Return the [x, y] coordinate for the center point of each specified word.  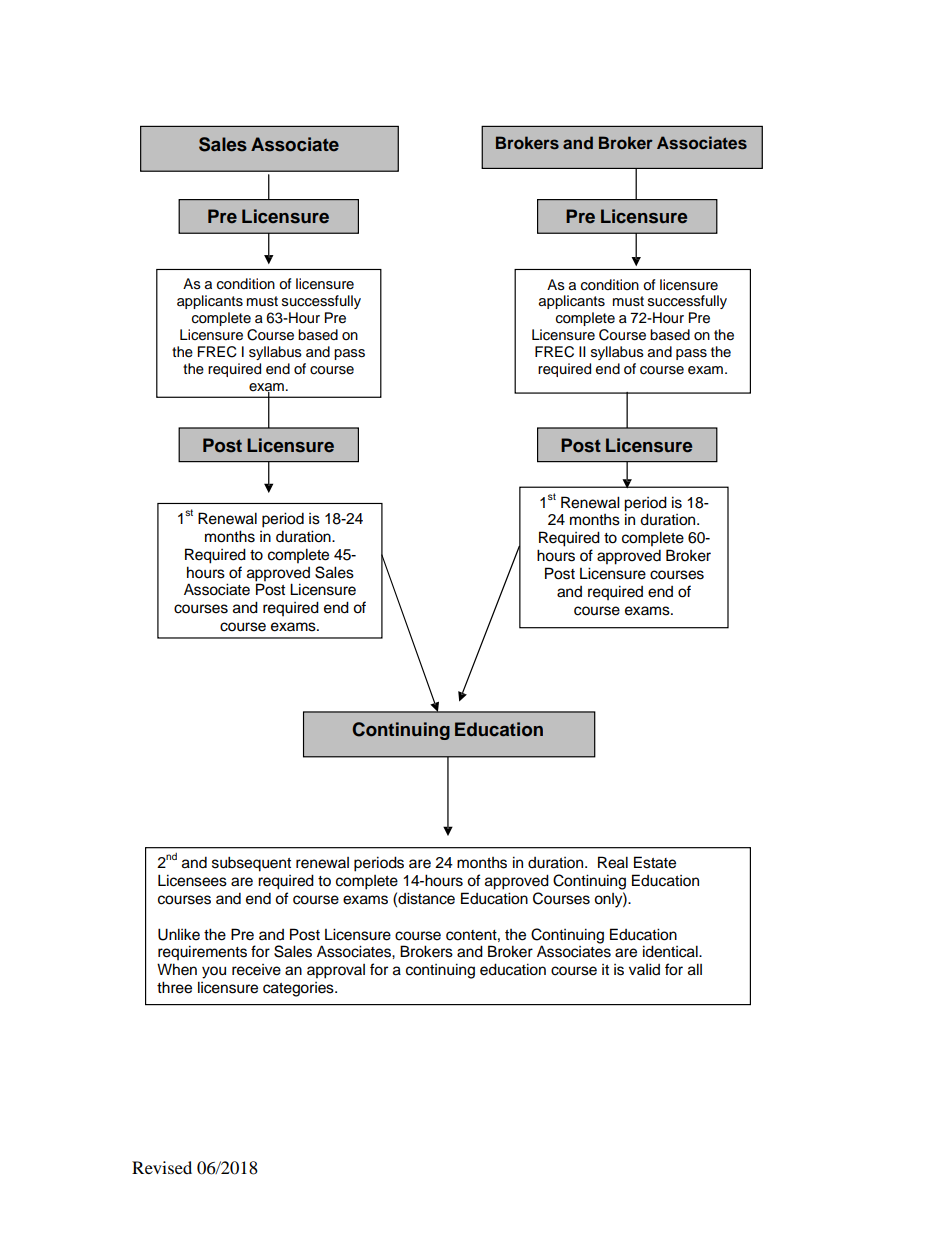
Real [613, 862]
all [695, 969]
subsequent [251, 864]
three [174, 987]
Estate [655, 862]
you [214, 972]
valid [644, 969]
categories [299, 989]
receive [256, 970]
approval [336, 971]
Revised [162, 1167]
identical [671, 951]
